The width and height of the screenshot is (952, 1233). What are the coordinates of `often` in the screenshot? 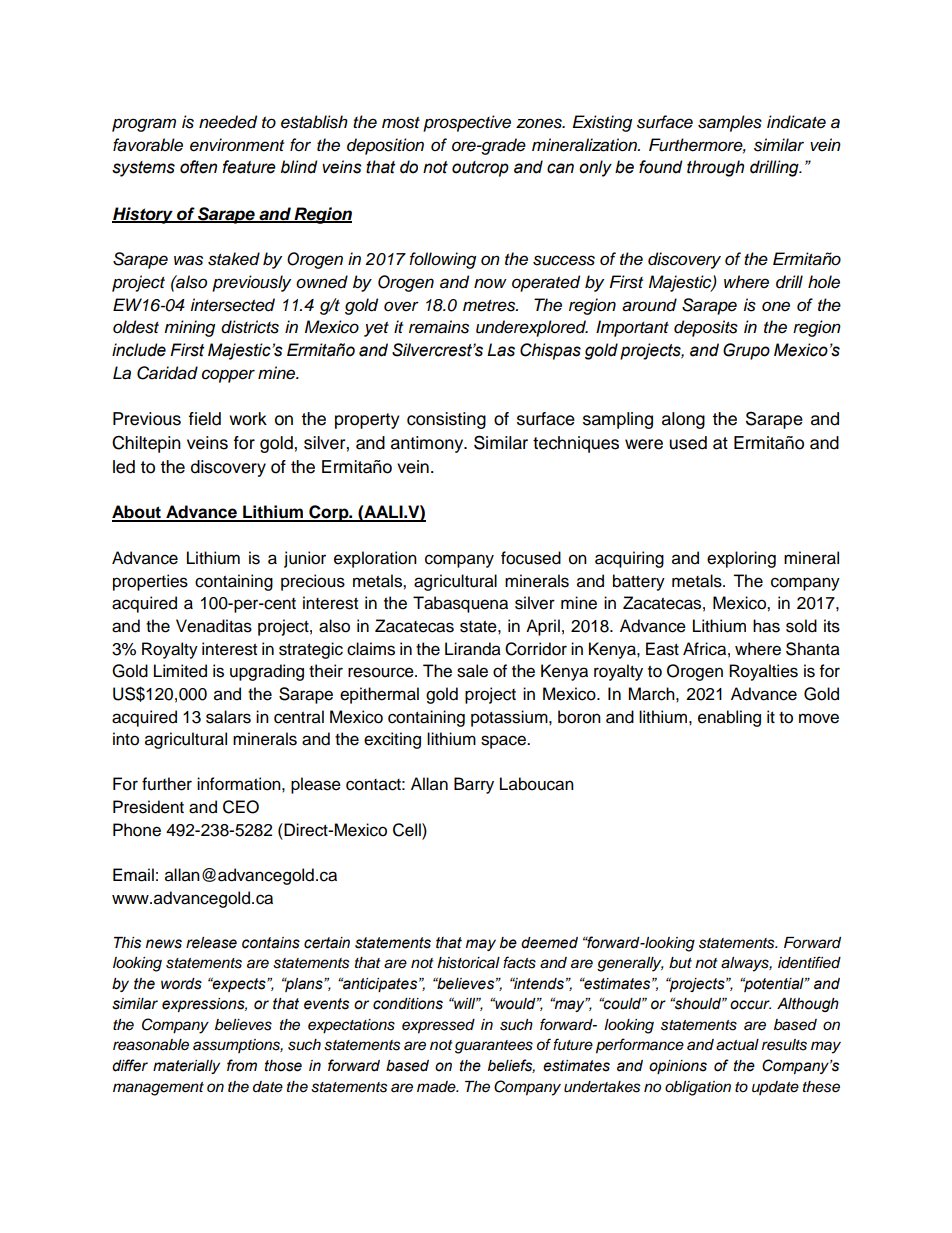 It's located at (198, 167).
